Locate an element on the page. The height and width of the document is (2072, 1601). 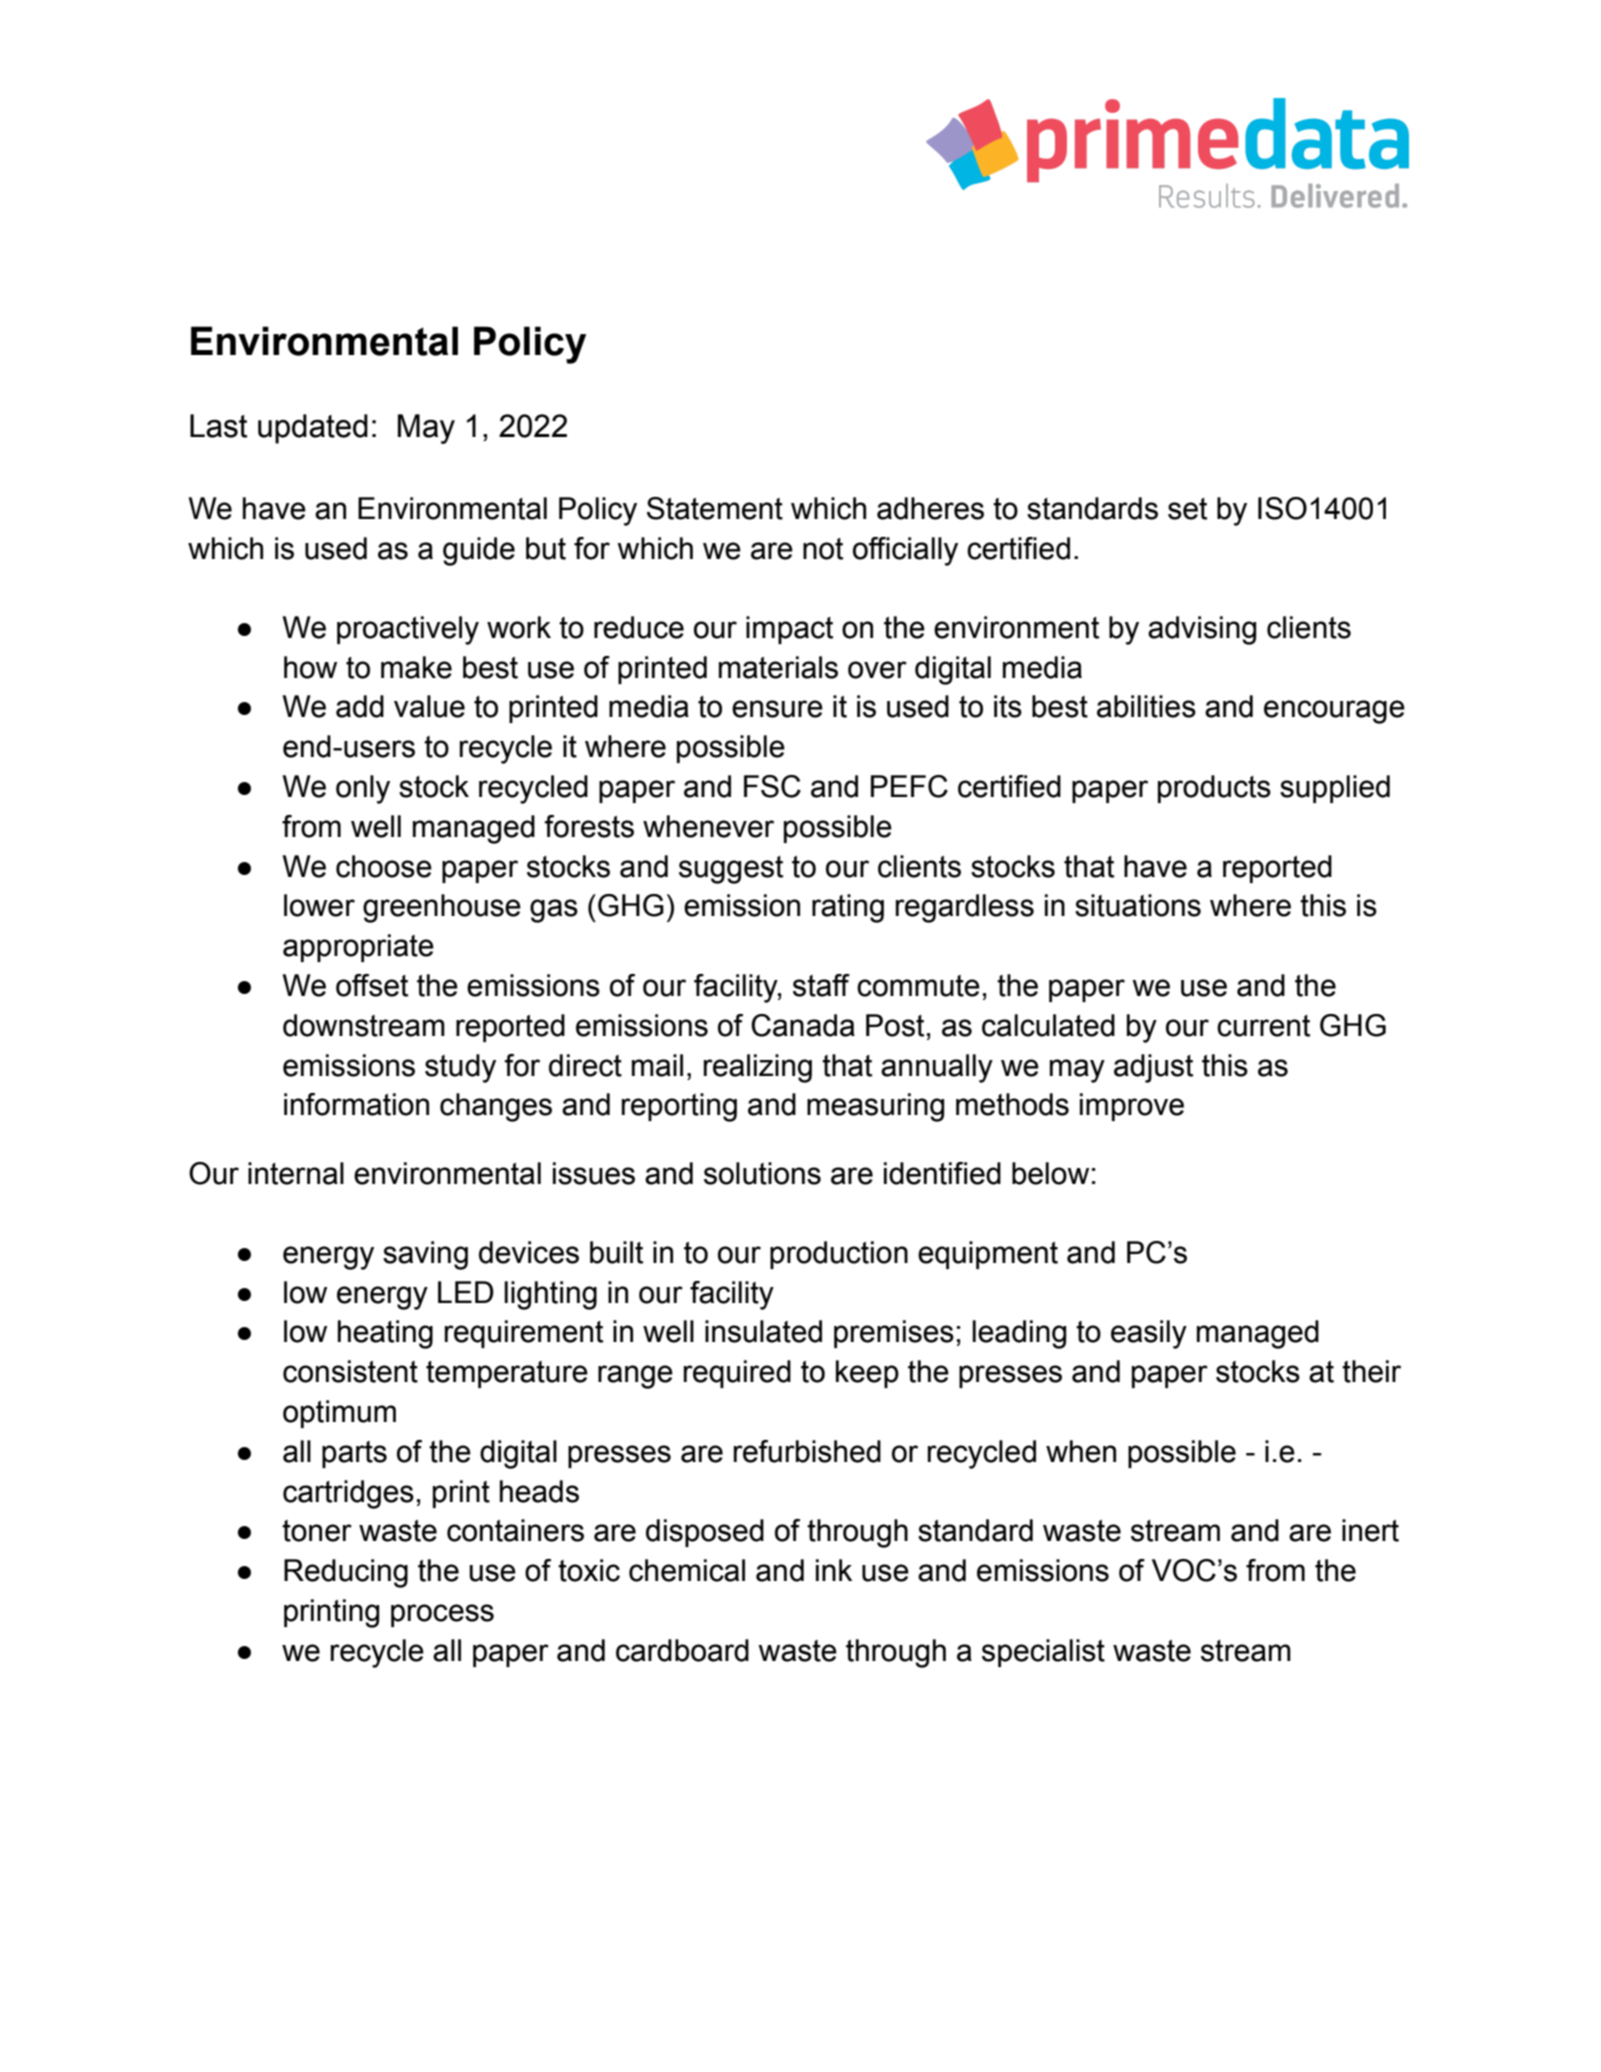
products is located at coordinates (1214, 789).
